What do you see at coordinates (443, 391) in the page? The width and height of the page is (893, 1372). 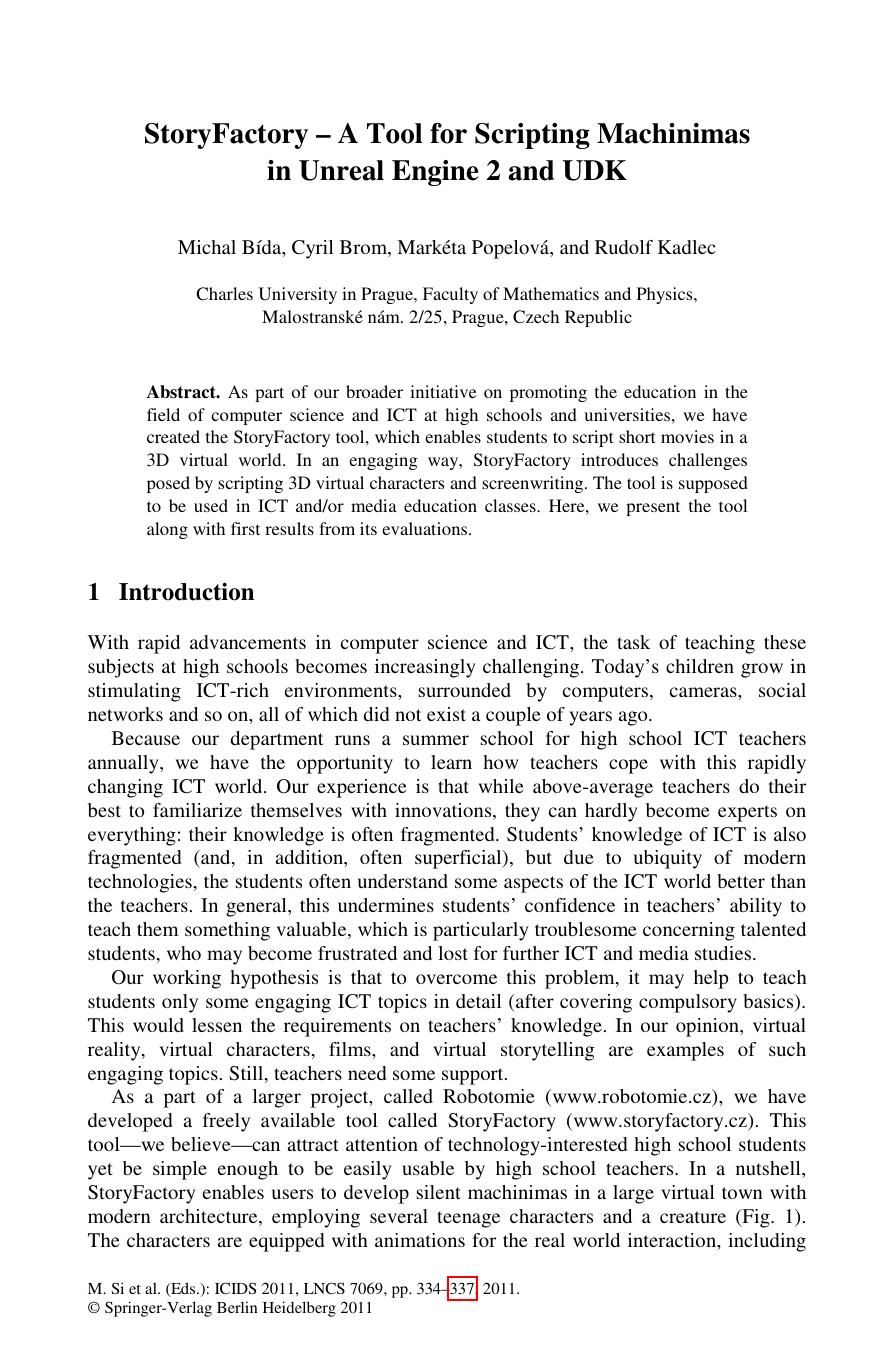 I see `initiative` at bounding box center [443, 391].
